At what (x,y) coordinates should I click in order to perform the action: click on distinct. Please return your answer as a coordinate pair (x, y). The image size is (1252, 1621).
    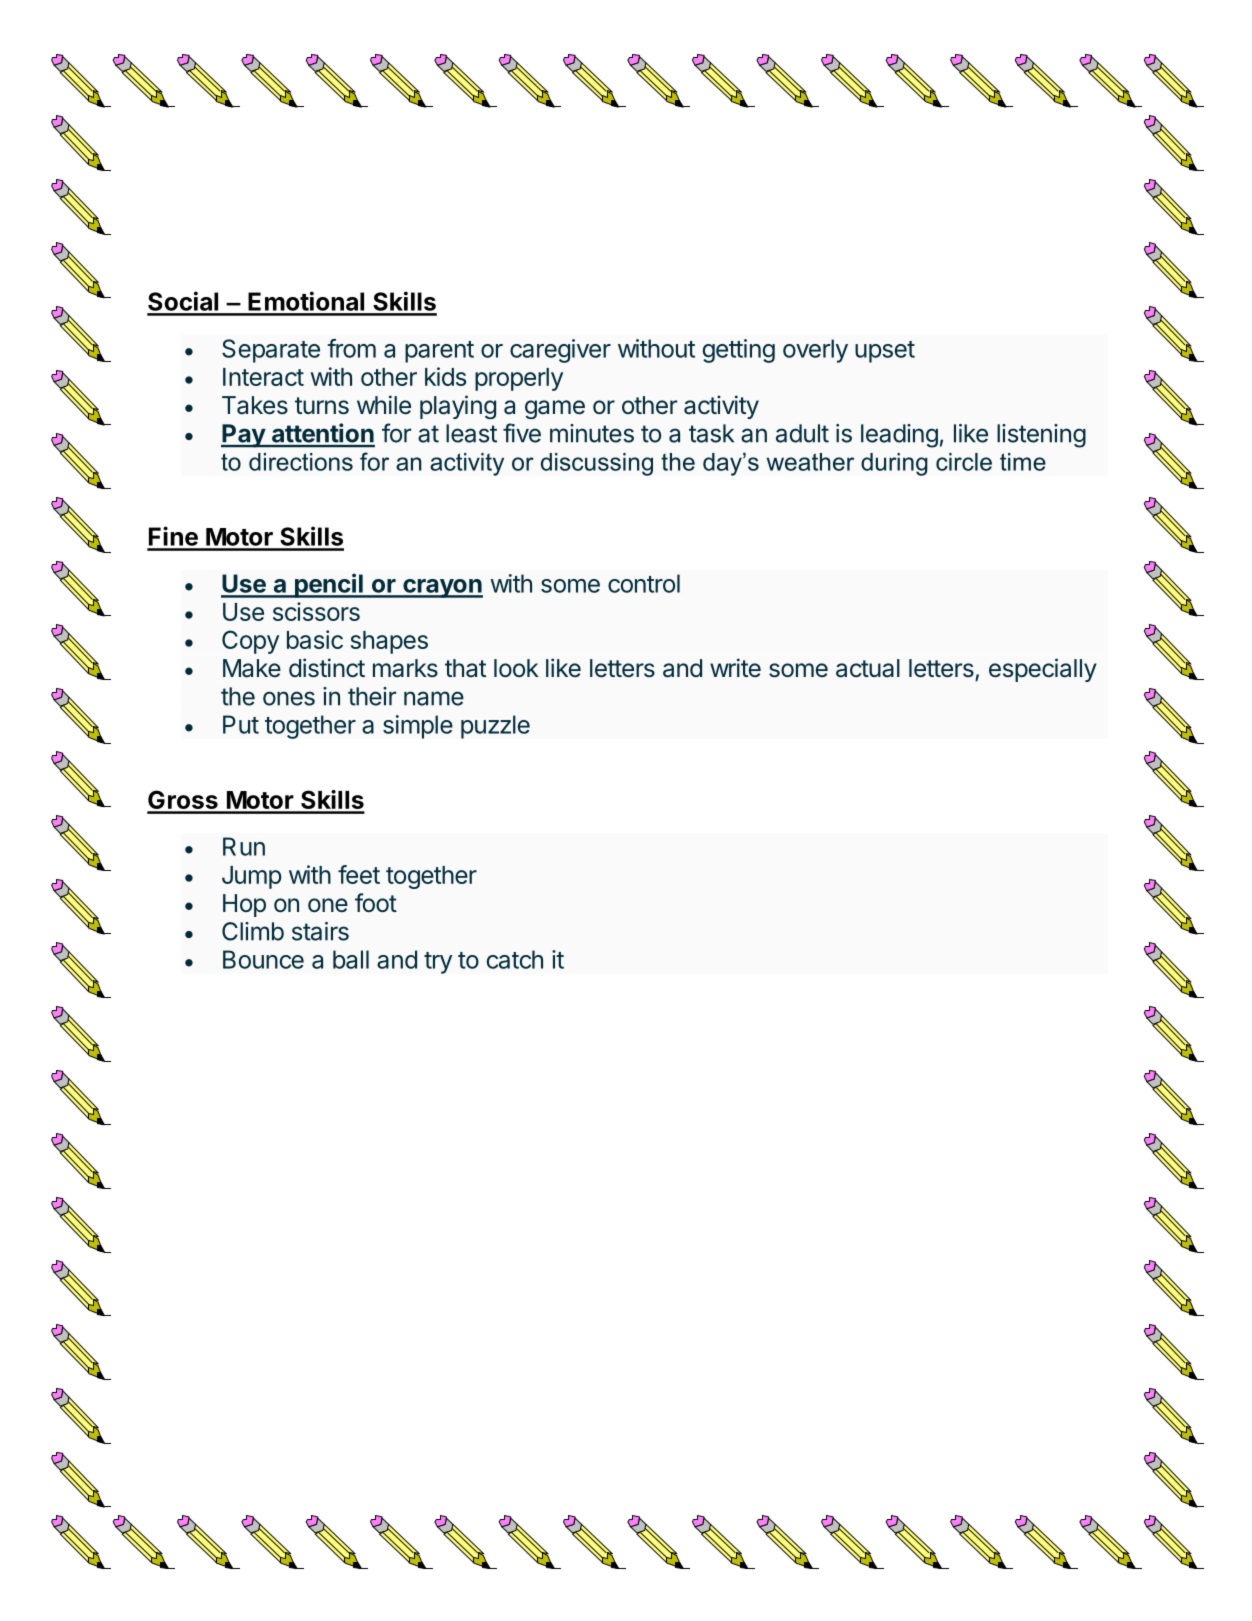
    Looking at the image, I should click on (327, 668).
